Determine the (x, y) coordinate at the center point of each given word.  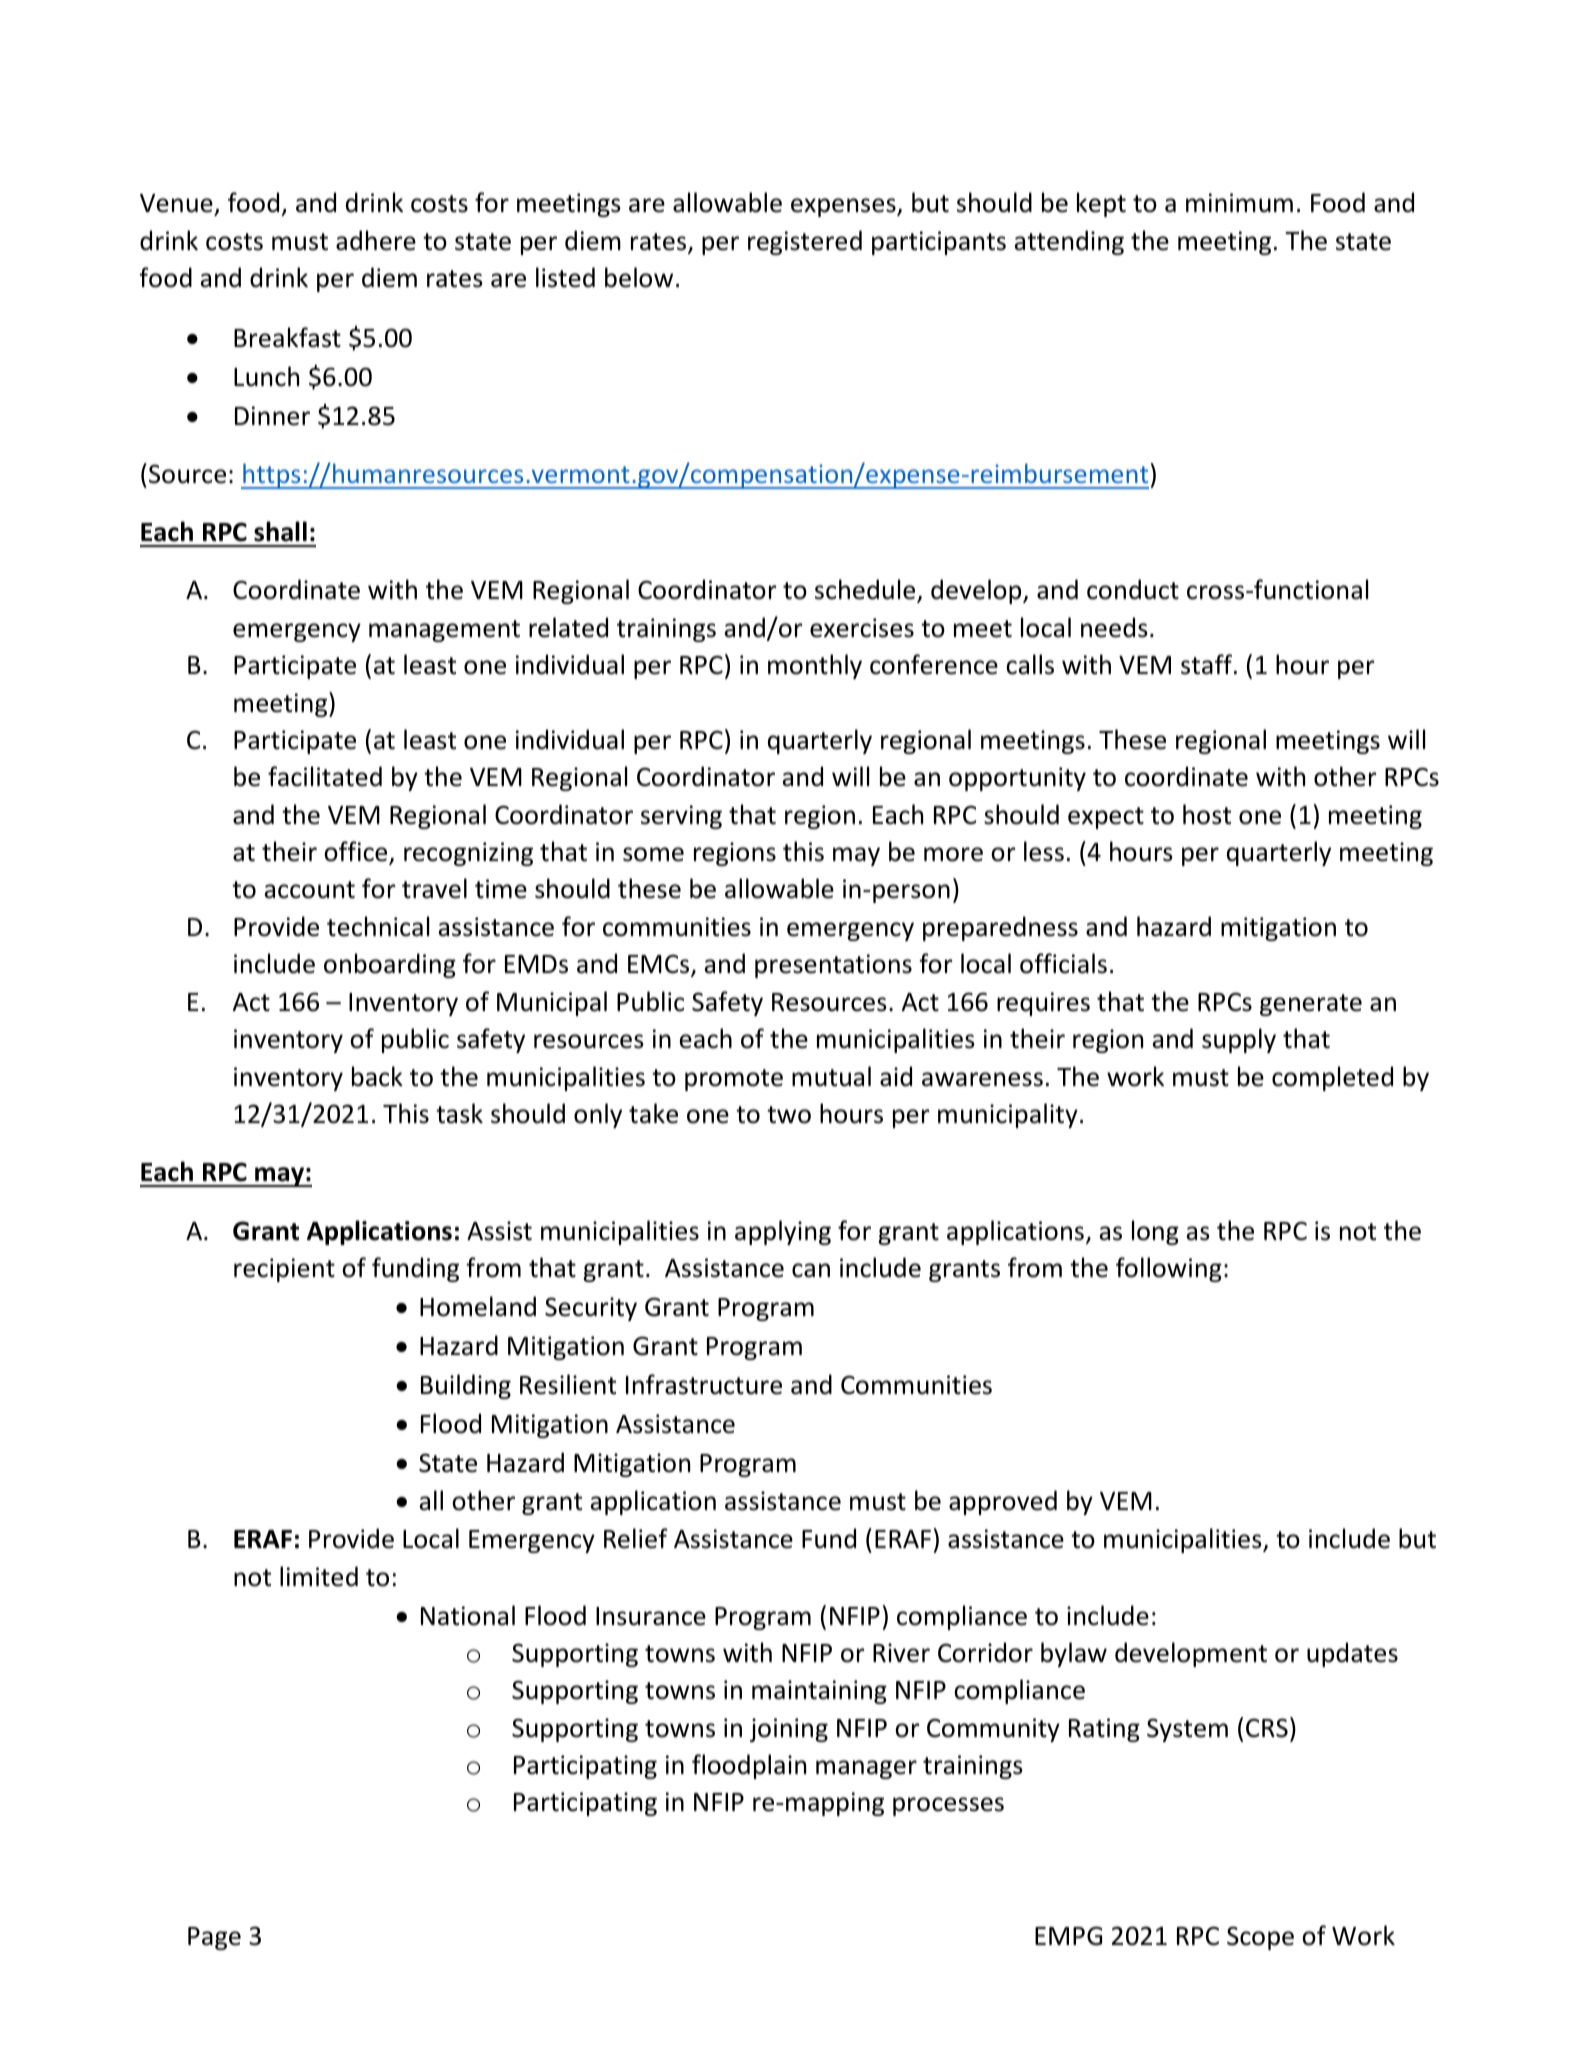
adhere (376, 240)
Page (214, 1938)
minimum (1239, 203)
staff (1208, 664)
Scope (1260, 1938)
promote (734, 1080)
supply (1239, 1040)
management (444, 631)
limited (319, 1576)
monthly (815, 666)
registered (805, 242)
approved (1003, 1502)
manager (866, 1769)
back (377, 1076)
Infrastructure (704, 1384)
